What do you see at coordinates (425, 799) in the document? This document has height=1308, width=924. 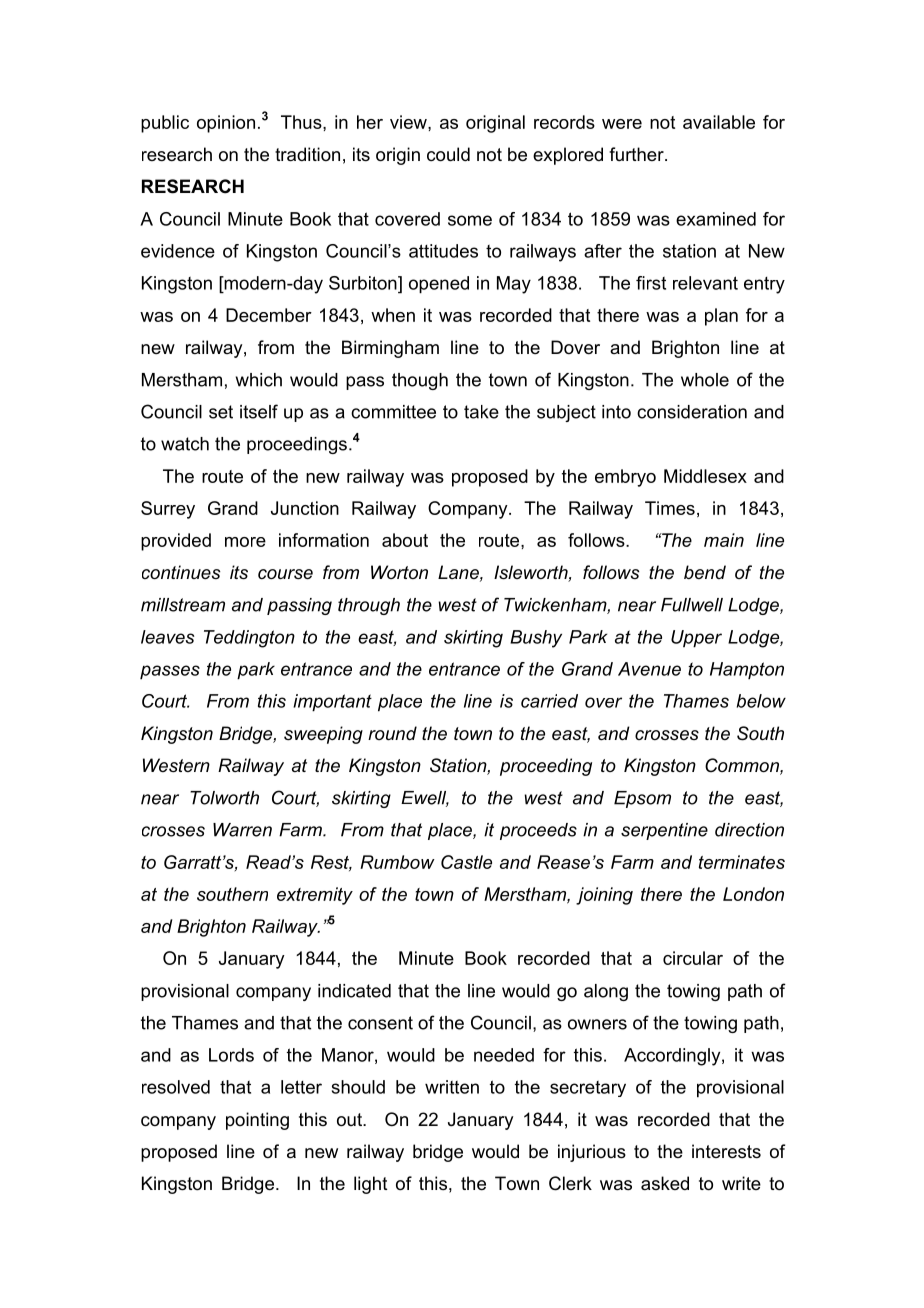 I see `Ewell` at bounding box center [425, 799].
